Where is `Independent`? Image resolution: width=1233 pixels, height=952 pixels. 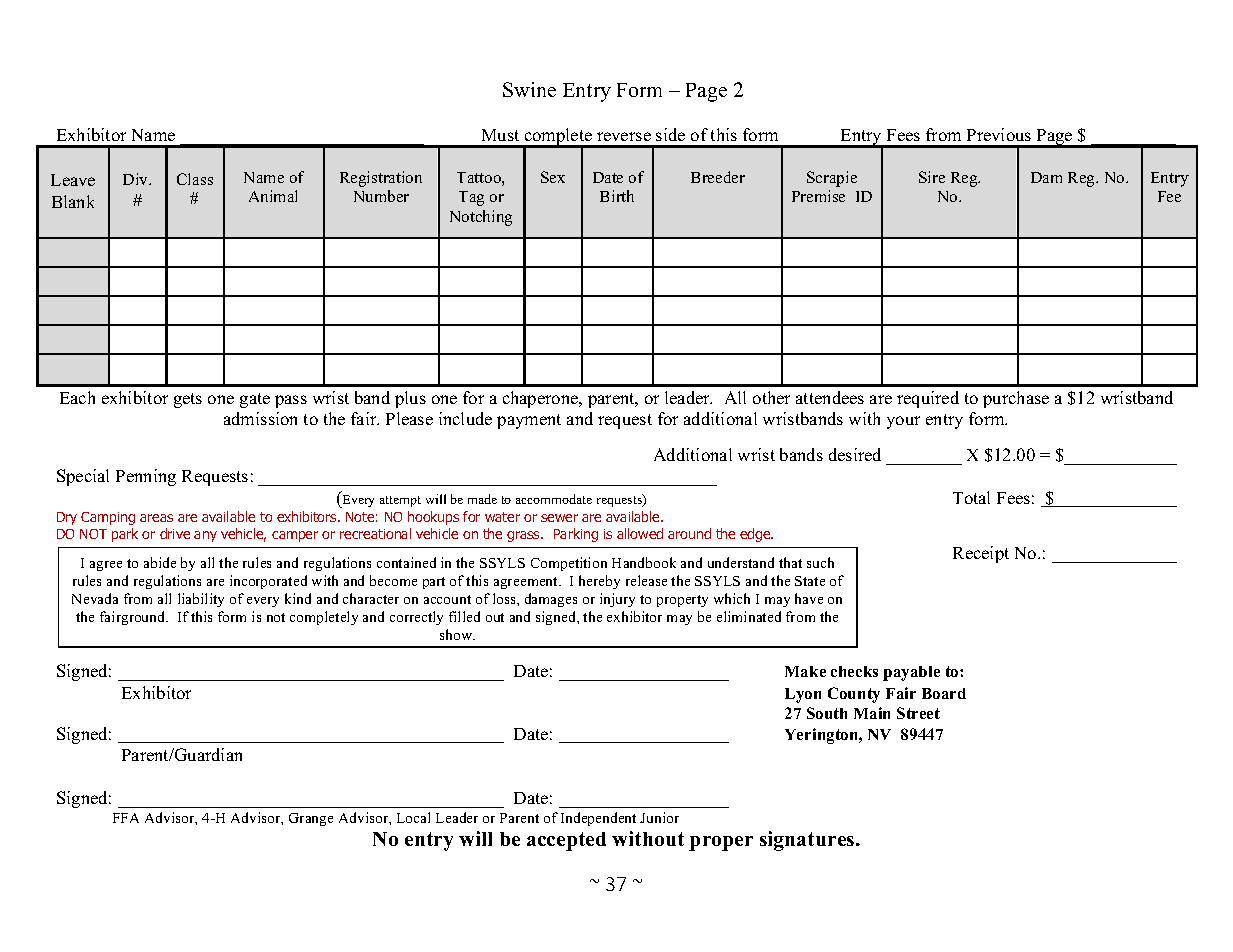 Independent is located at coordinates (598, 819).
